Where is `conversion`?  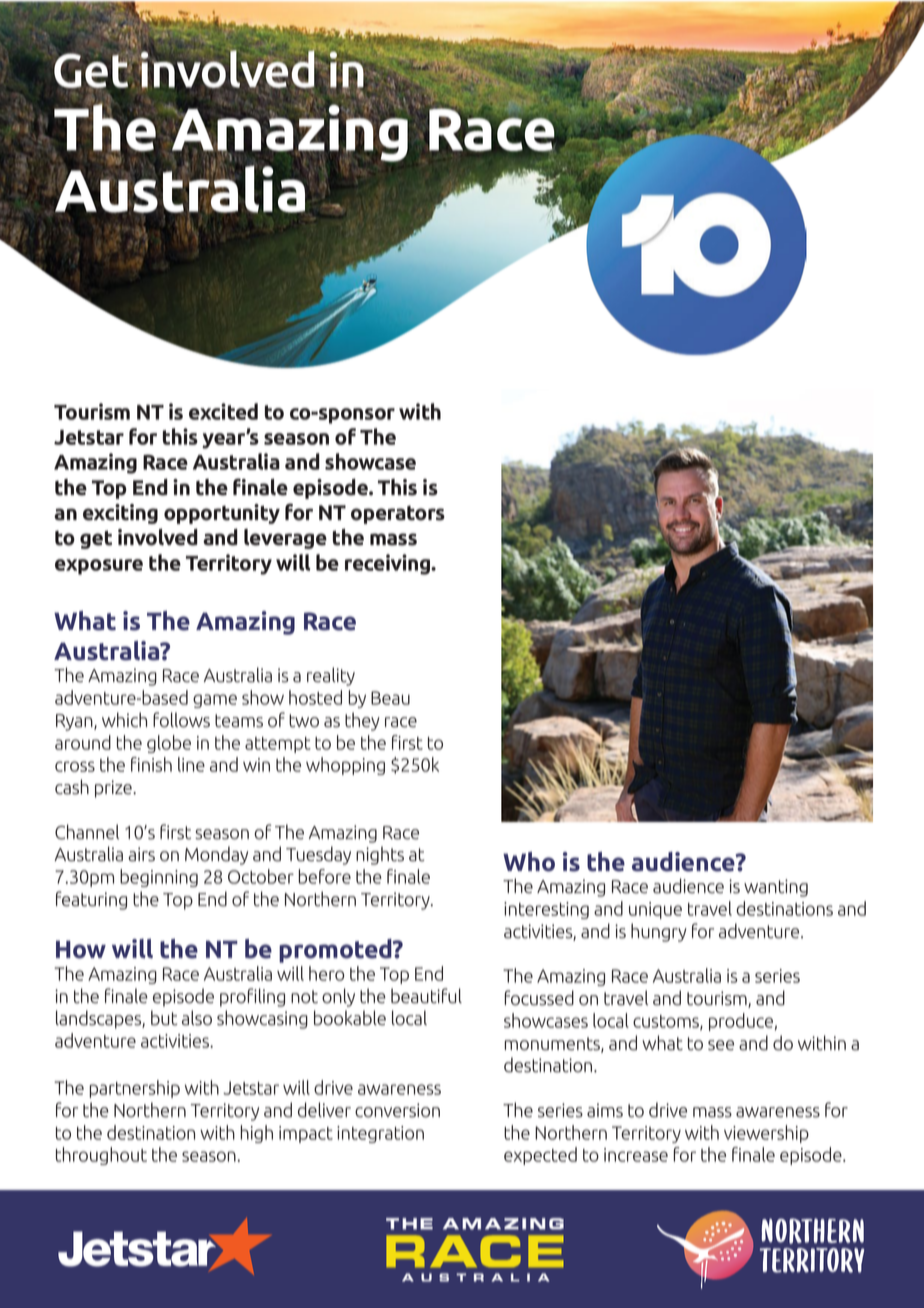
conversion is located at coordinates (397, 1110).
